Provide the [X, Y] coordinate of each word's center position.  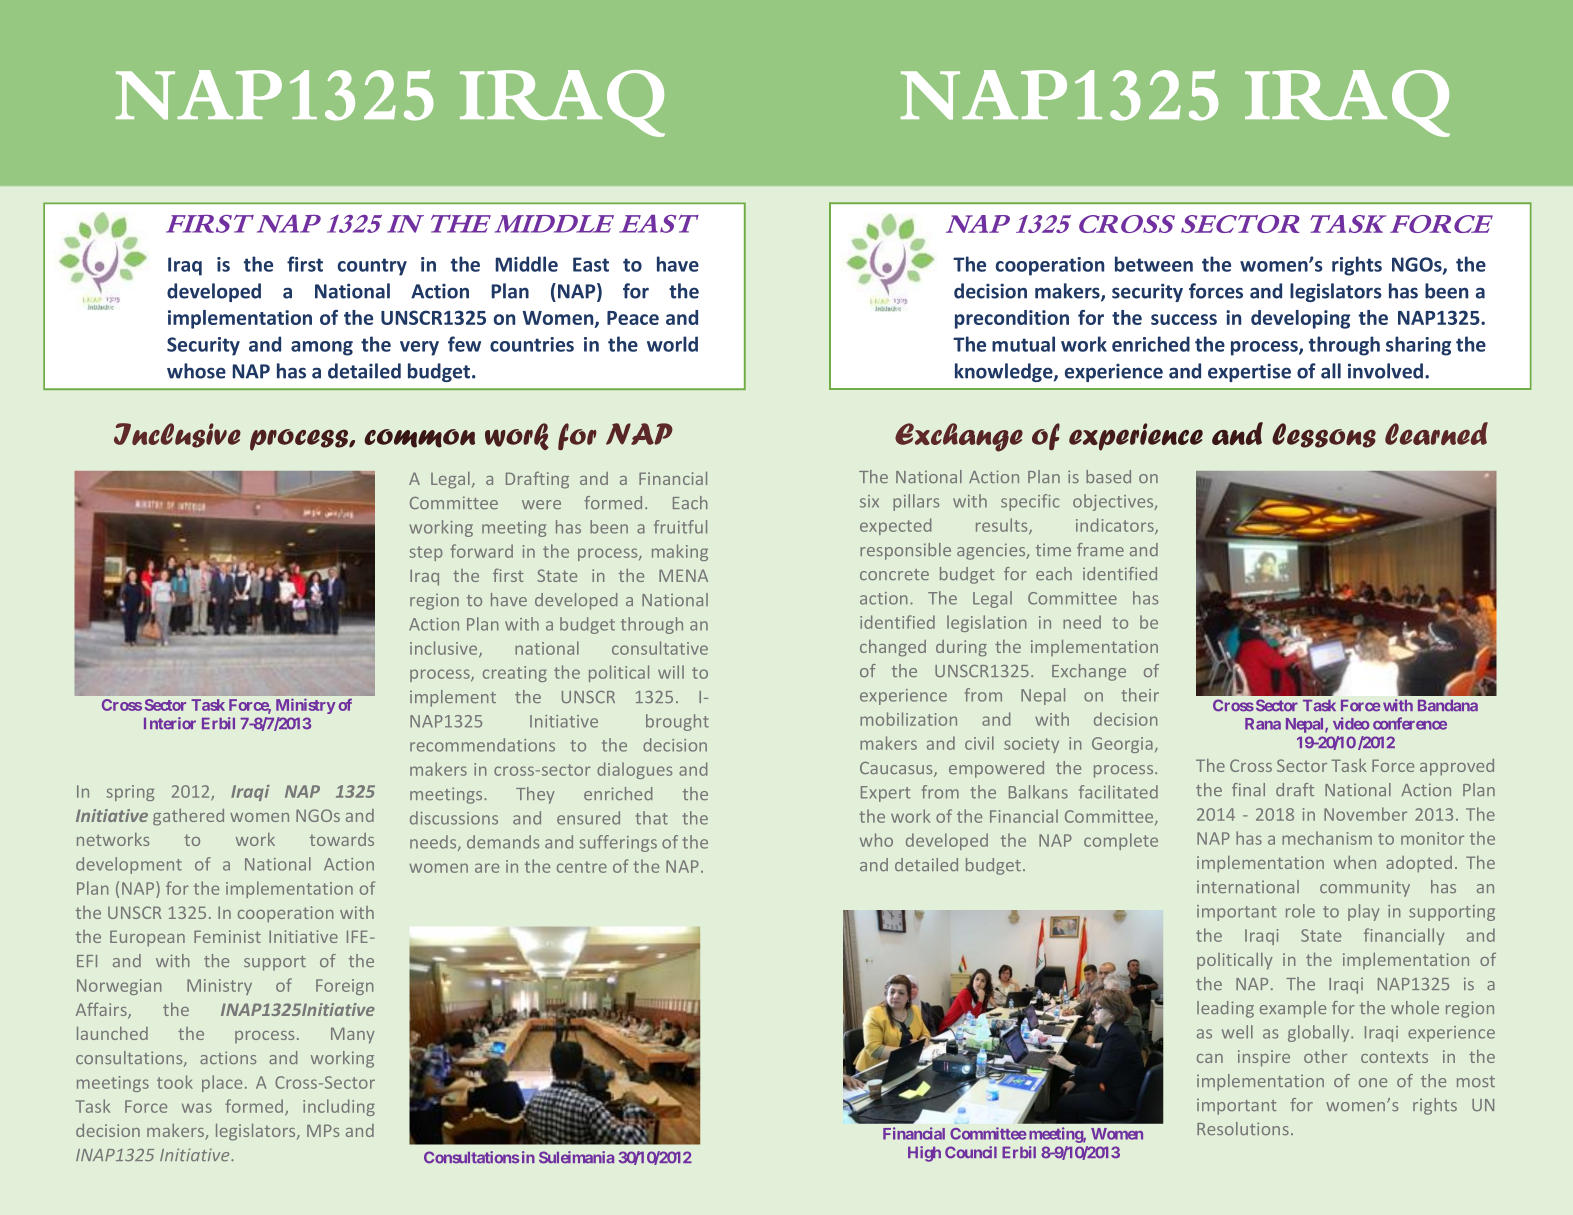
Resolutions [1243, 1128]
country [372, 267]
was [197, 1108]
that [652, 818]
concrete [894, 574]
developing [1300, 319]
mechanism [1327, 838]
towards [342, 839]
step [426, 553]
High [924, 1154]
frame [1100, 549]
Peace [633, 318]
